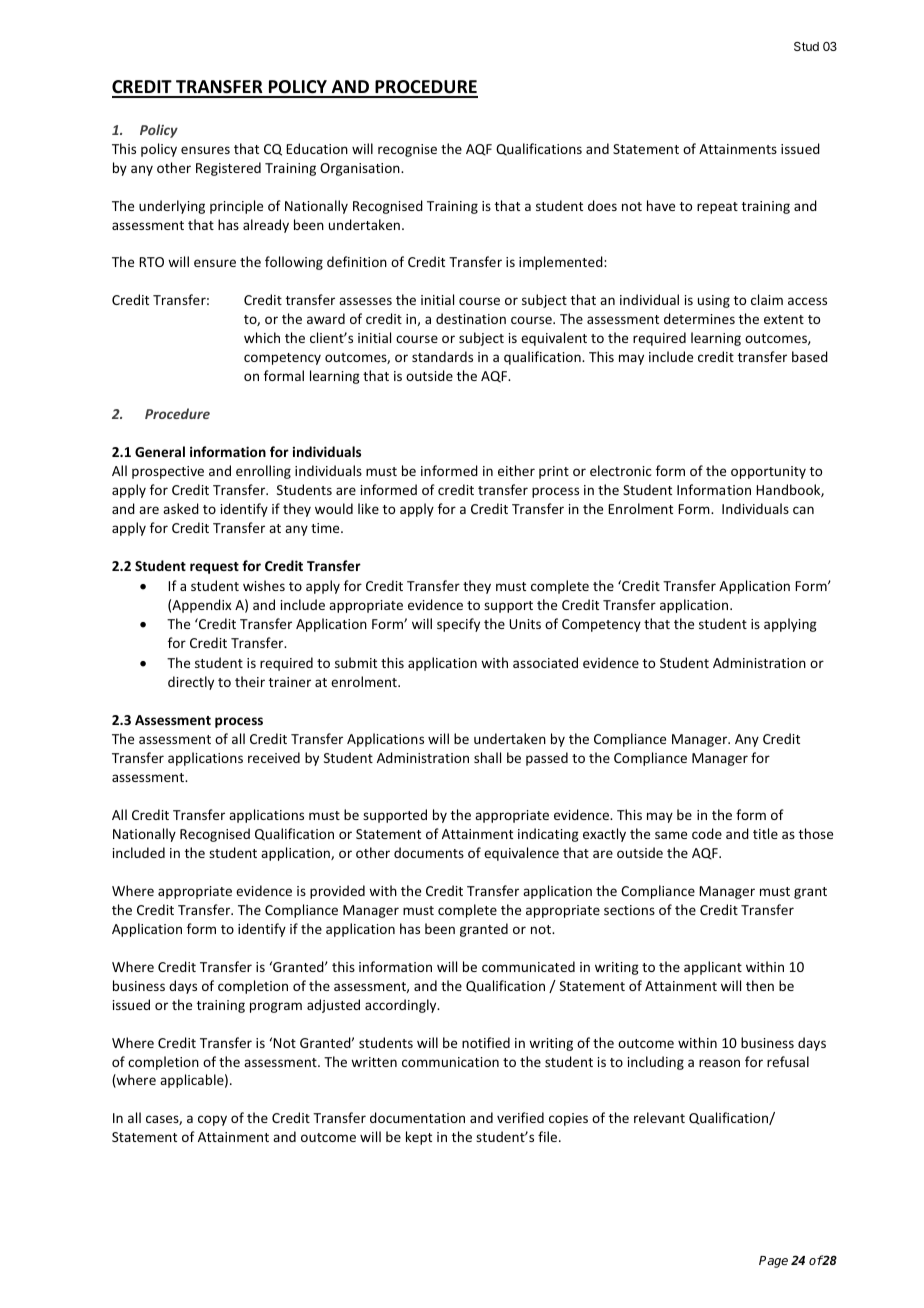 The width and height of the page is (924, 1308). I want to click on opportunity, so click(768, 472).
